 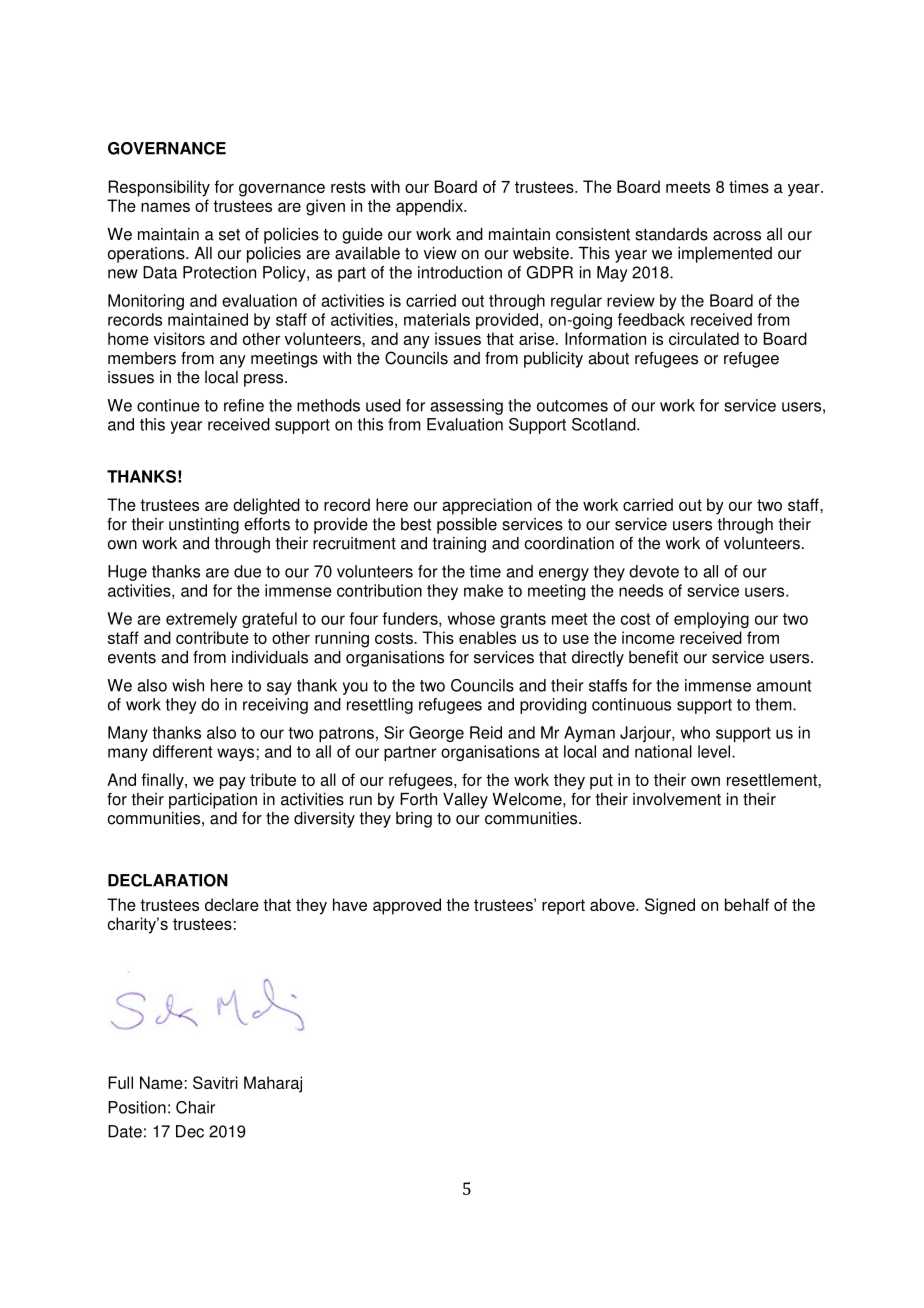 I want to click on Chair, so click(x=195, y=1107).
